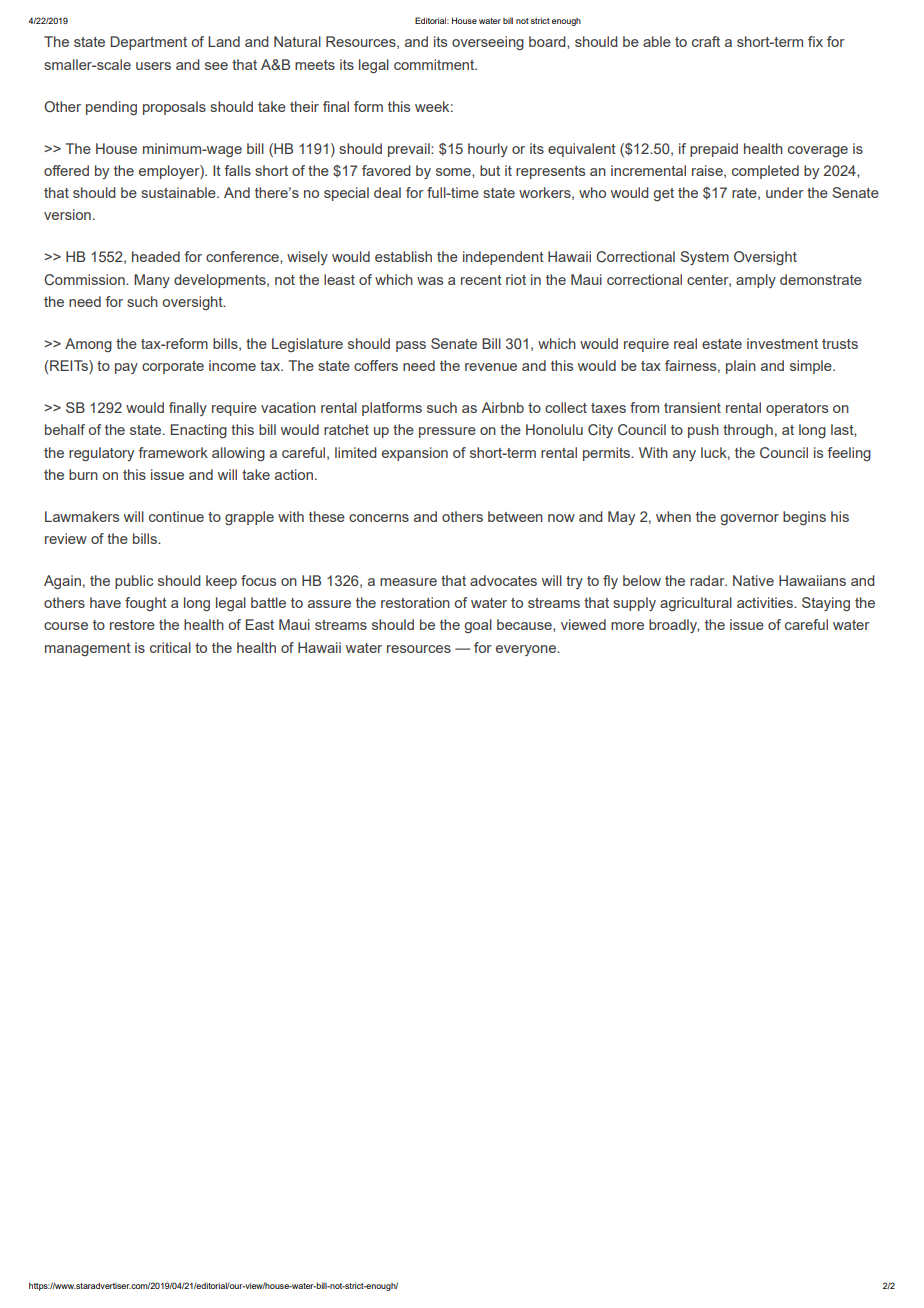 This image has height=1308, width=924. I want to click on goal, so click(478, 626).
